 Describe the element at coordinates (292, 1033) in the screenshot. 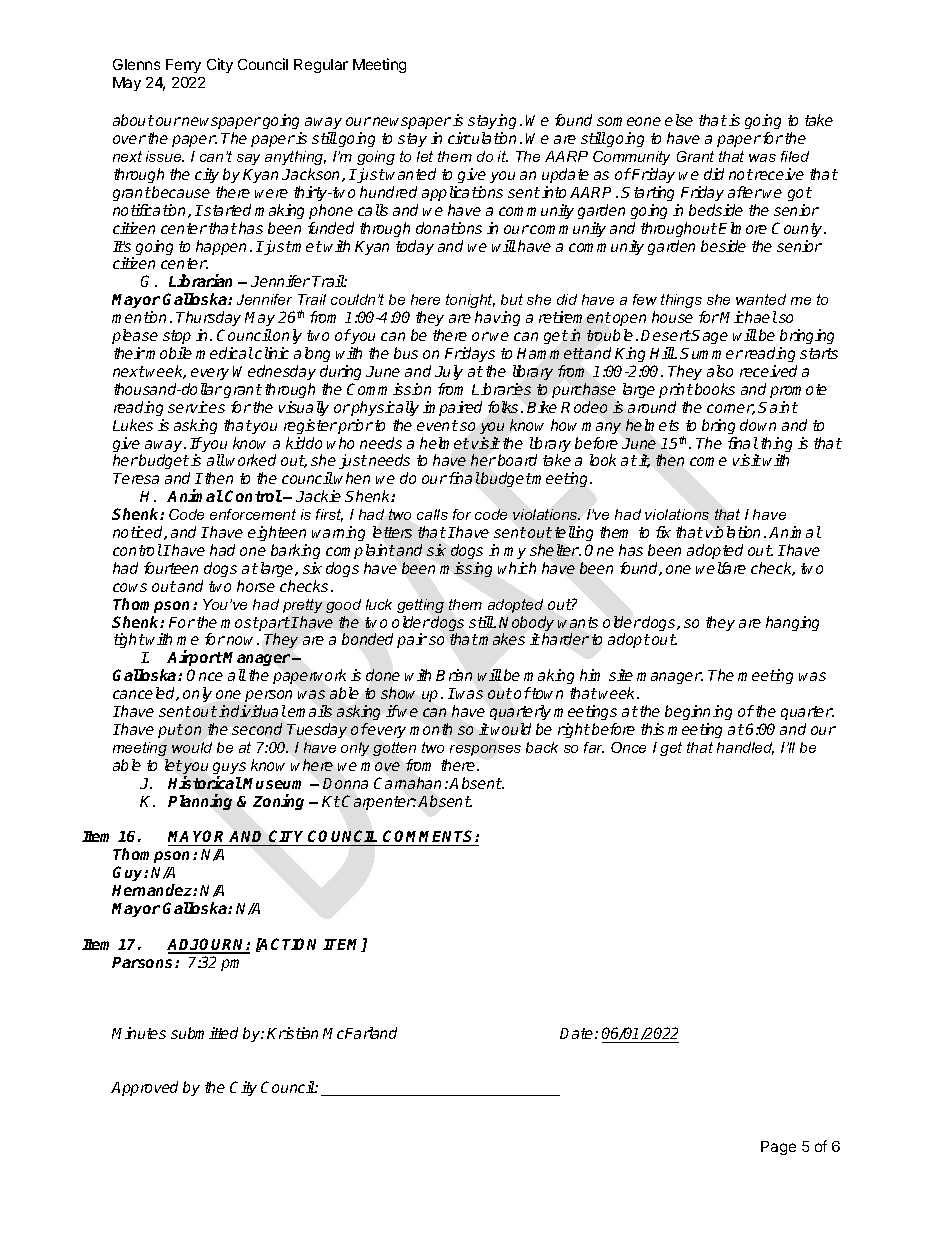

I see `Kristian` at that location.
